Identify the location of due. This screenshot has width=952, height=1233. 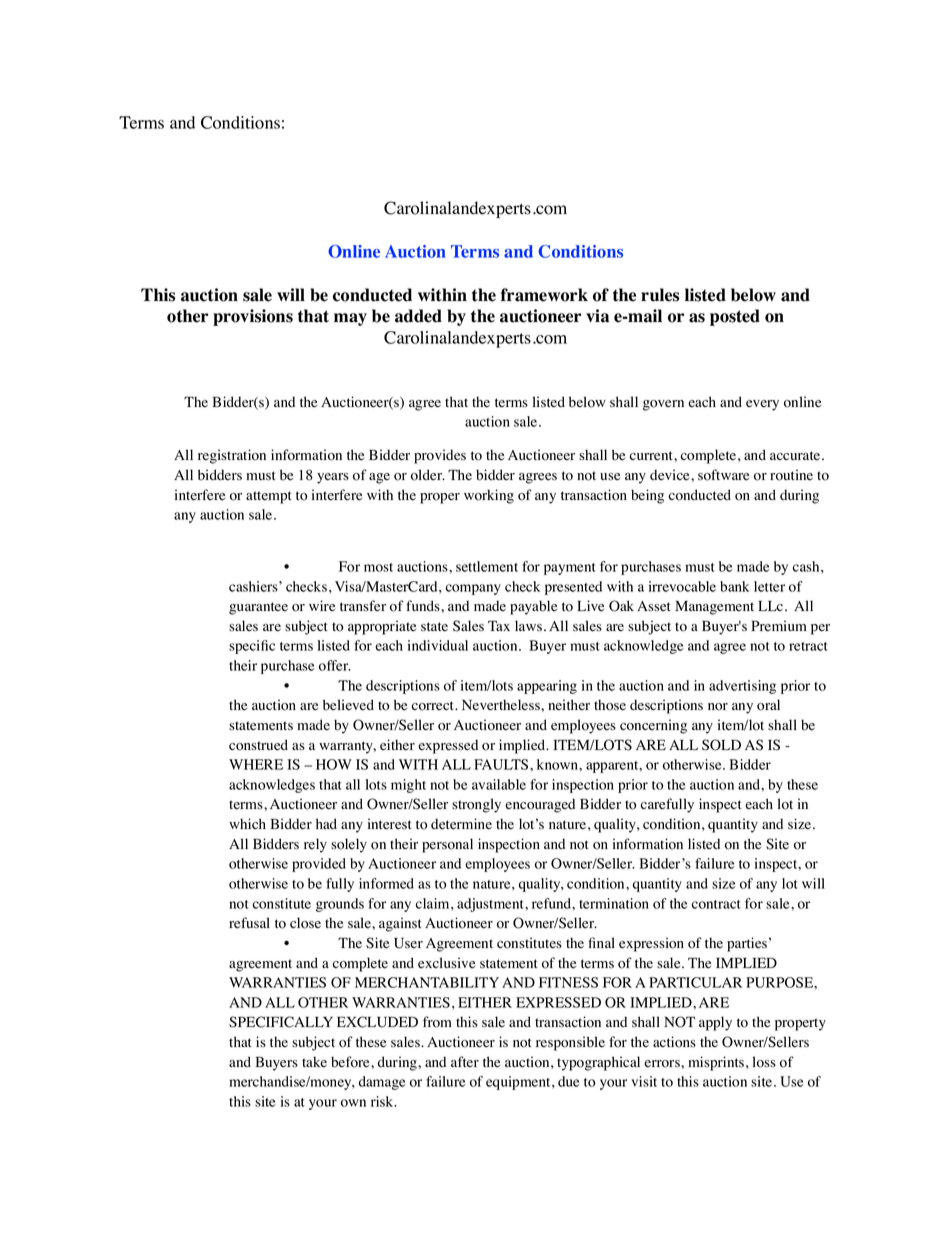
(569, 1081).
